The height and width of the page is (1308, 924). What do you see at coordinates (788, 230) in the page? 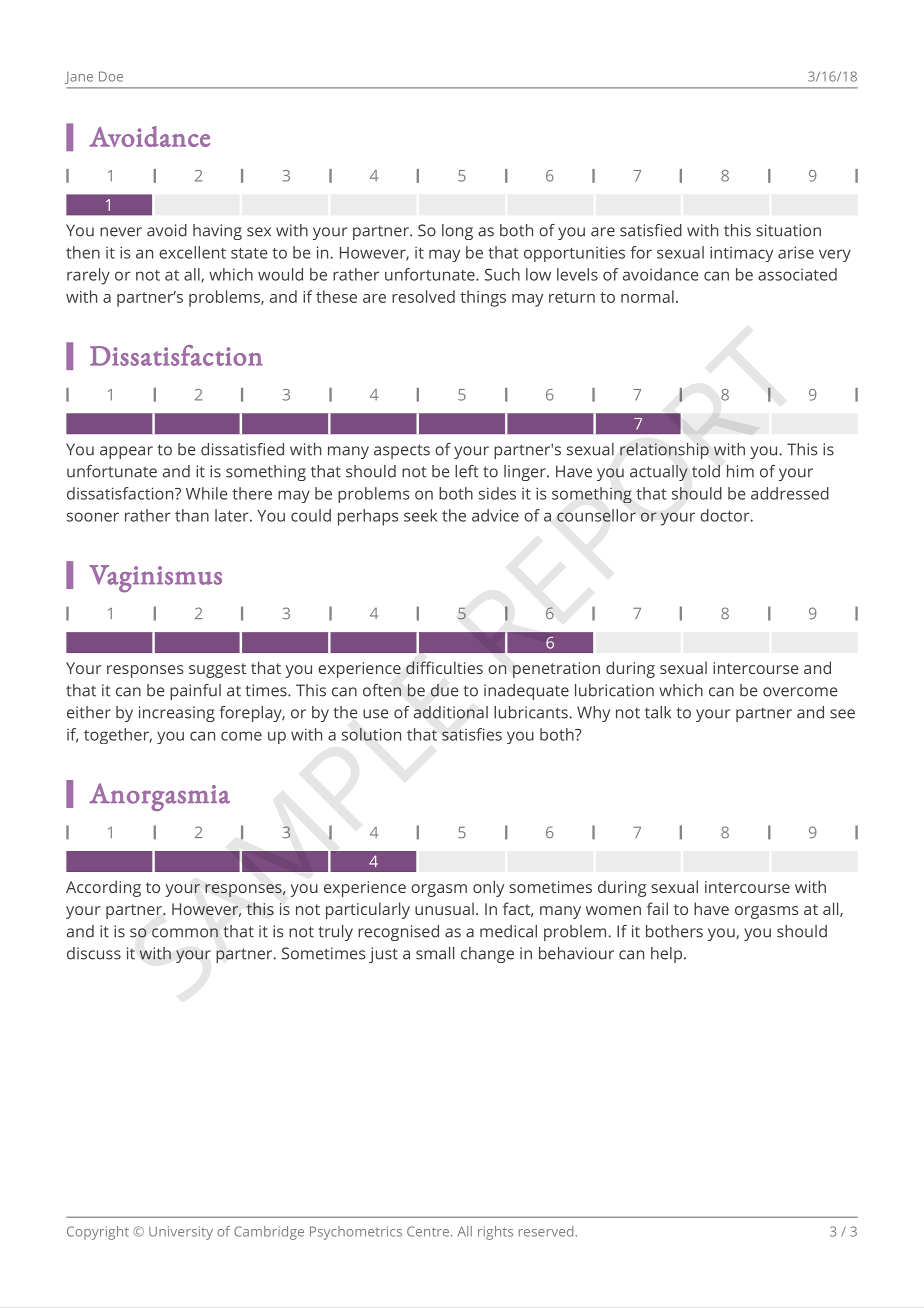
I see `situation` at bounding box center [788, 230].
